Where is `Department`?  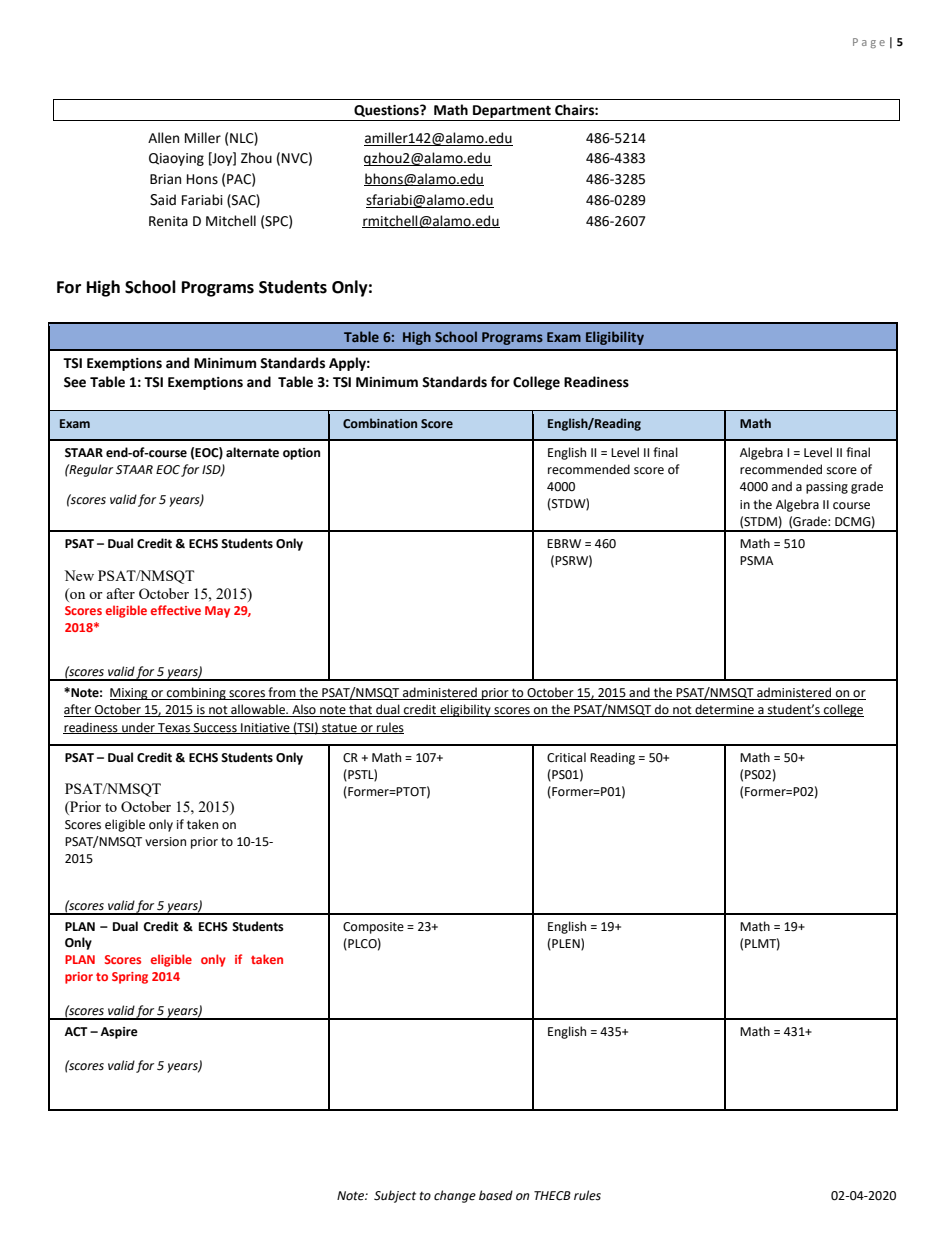
Department is located at coordinates (512, 111).
